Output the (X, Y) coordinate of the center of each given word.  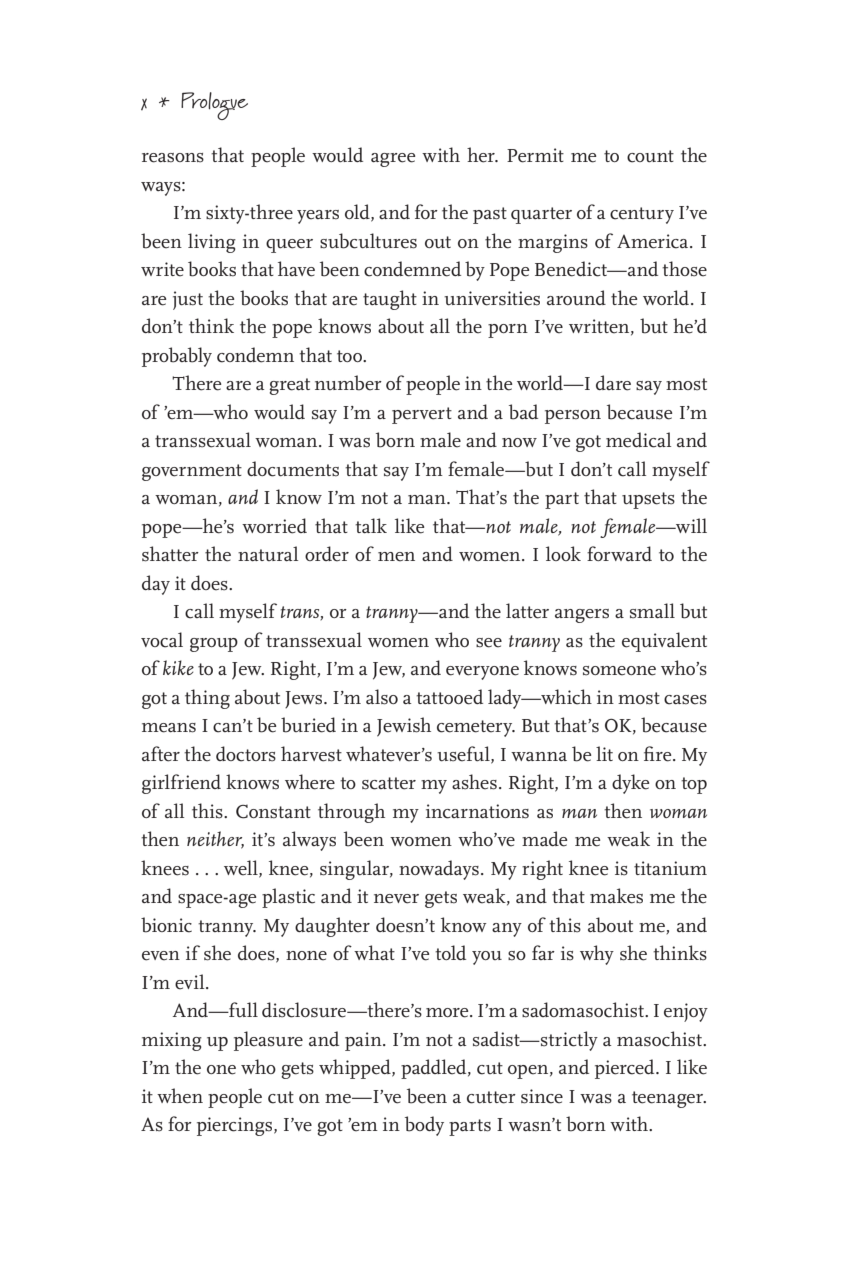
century (642, 215)
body (424, 1126)
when (180, 1096)
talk (371, 525)
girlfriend (181, 784)
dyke (631, 784)
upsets (648, 500)
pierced (626, 1069)
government (192, 472)
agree (393, 160)
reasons (173, 158)
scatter (389, 783)
